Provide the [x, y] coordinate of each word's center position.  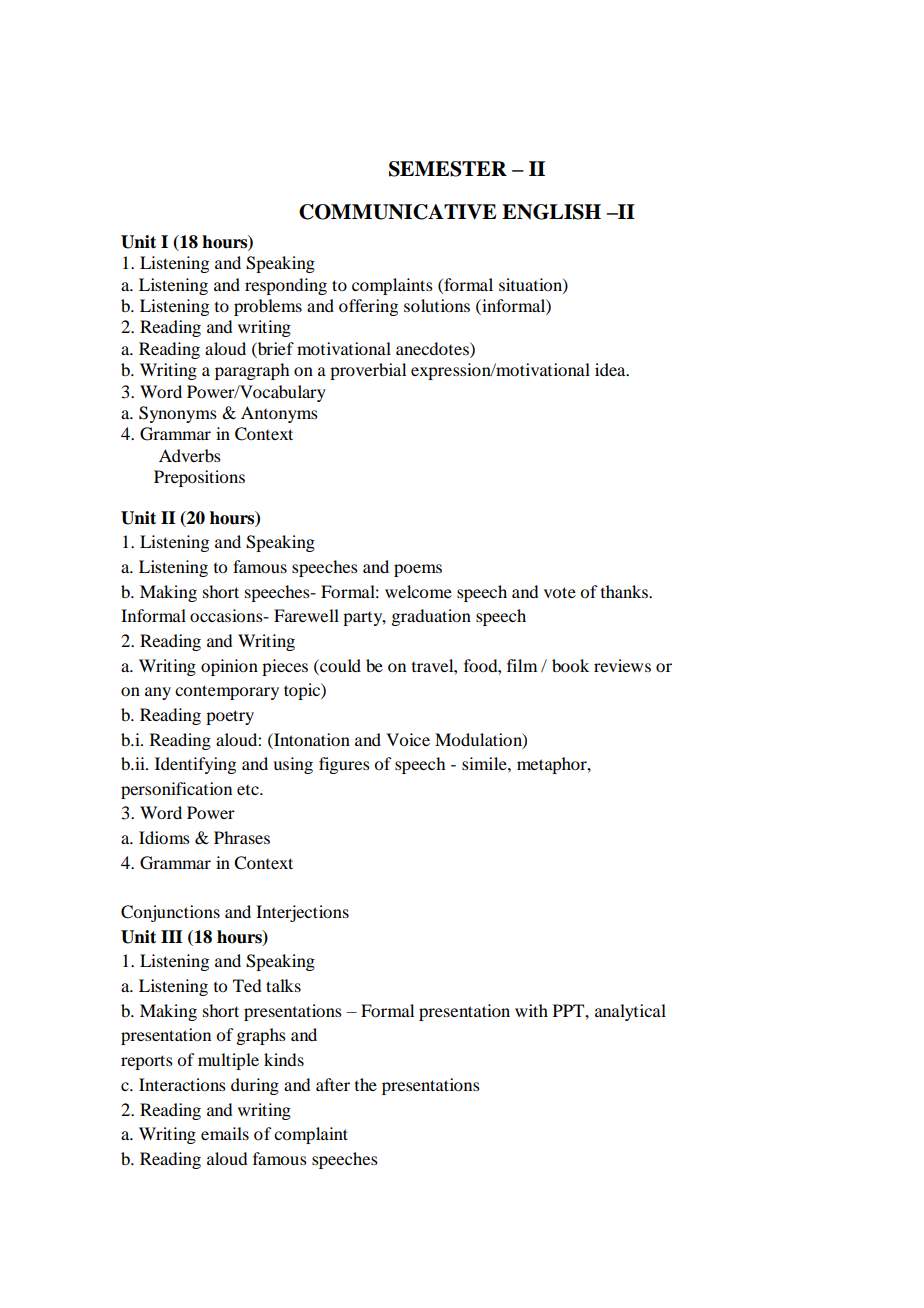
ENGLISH [551, 212]
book [570, 665]
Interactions [182, 1084]
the [366, 1084]
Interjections [302, 913]
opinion [229, 667]
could [339, 665]
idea [611, 369]
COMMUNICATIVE [397, 212]
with [531, 1010]
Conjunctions [170, 913]
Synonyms [178, 414]
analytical [630, 1012]
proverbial [368, 371]
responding [286, 286]
